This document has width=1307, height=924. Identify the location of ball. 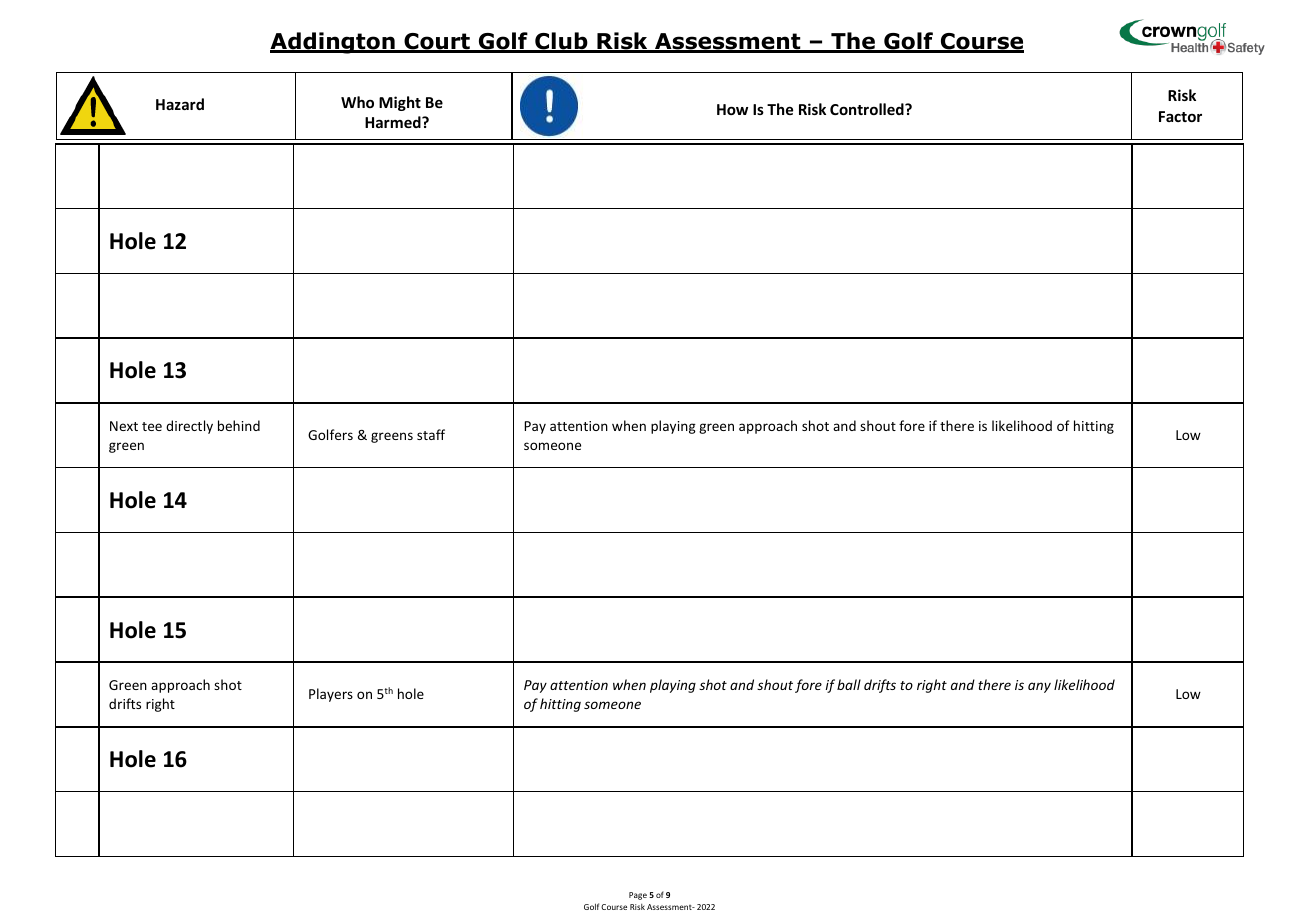
(849, 684).
